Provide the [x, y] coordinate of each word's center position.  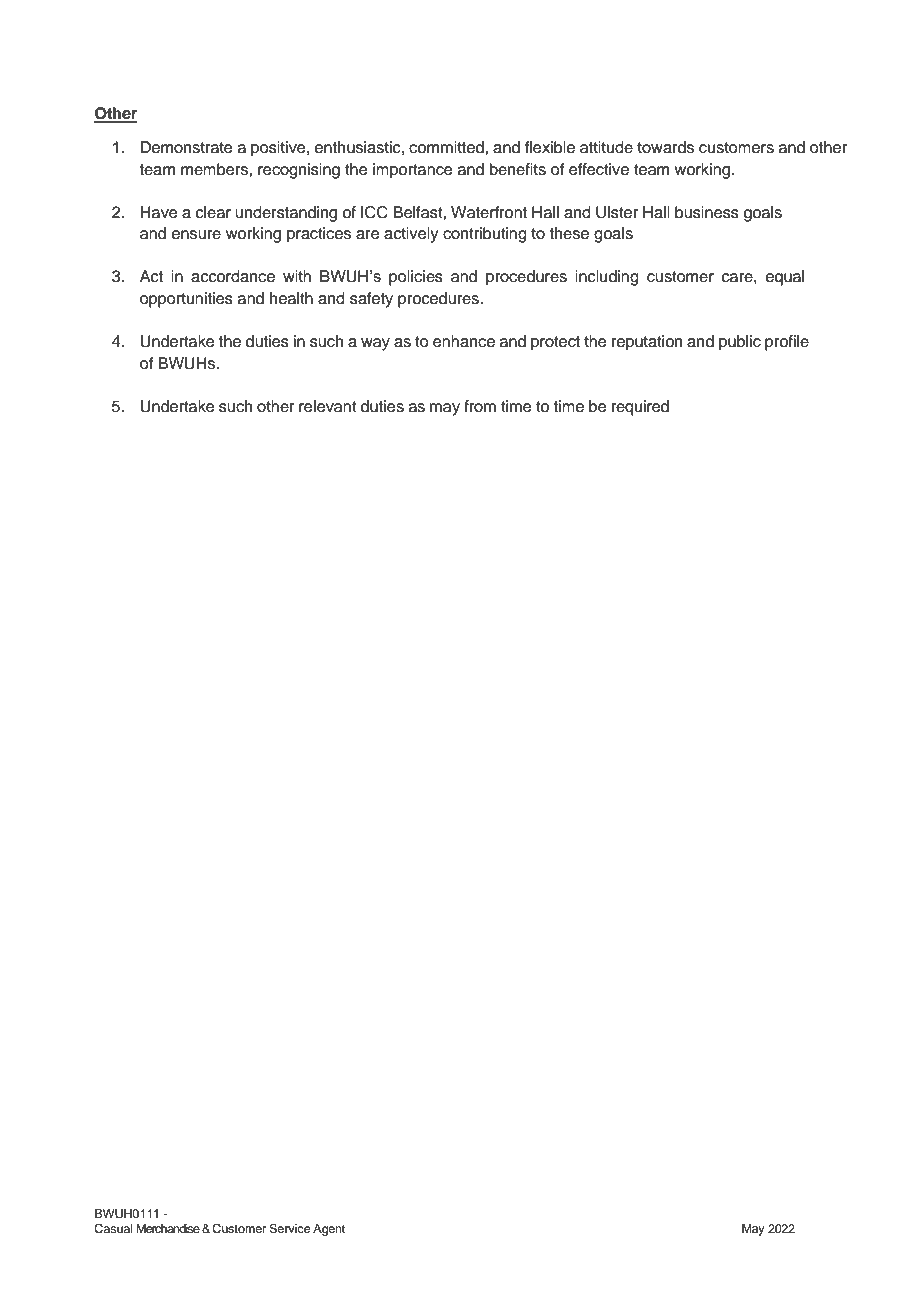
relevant [328, 406]
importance [413, 171]
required [640, 408]
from [480, 406]
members [215, 169]
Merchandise [168, 1228]
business [707, 212]
